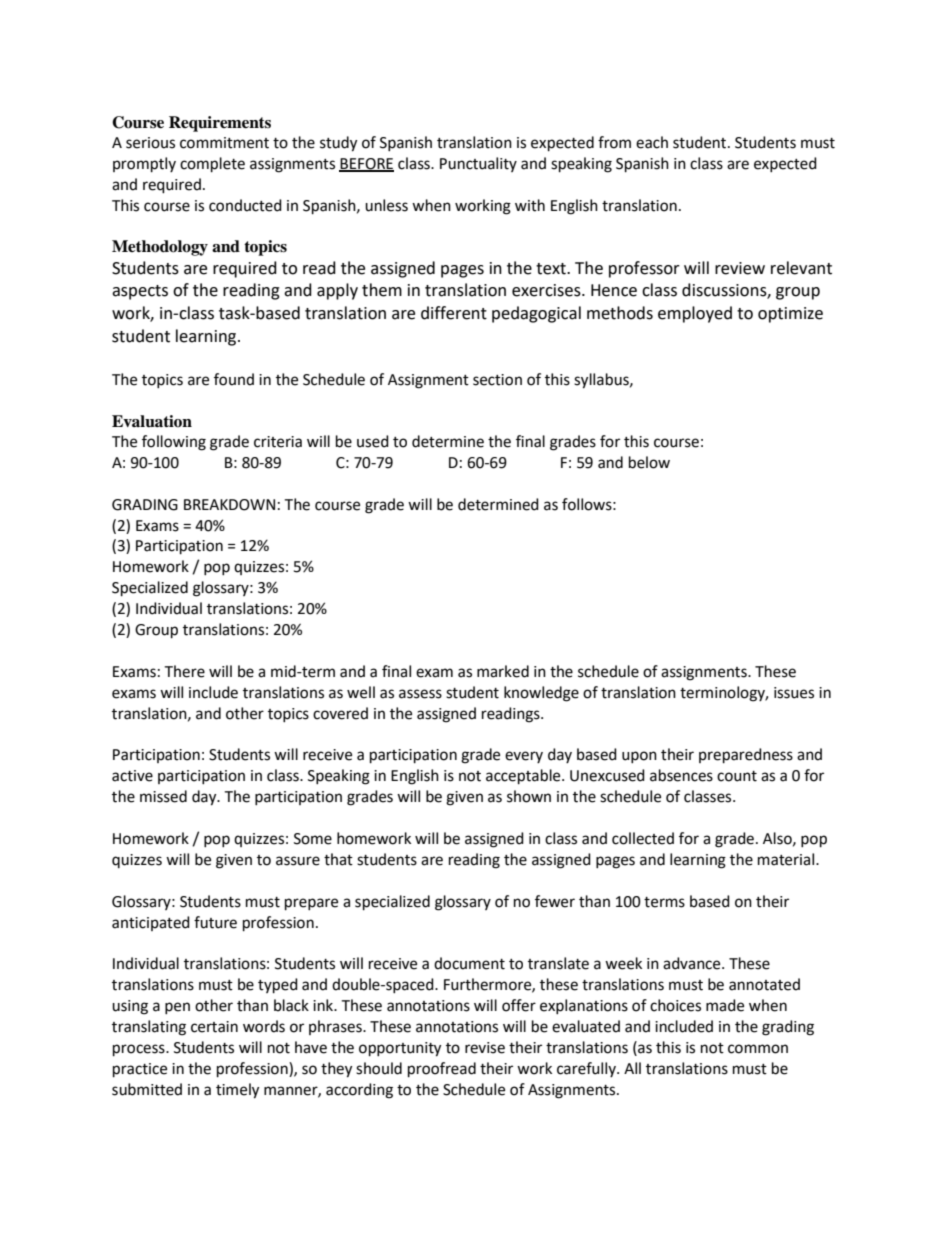  What do you see at coordinates (212, 165) in the image?
I see `complete` at bounding box center [212, 165].
